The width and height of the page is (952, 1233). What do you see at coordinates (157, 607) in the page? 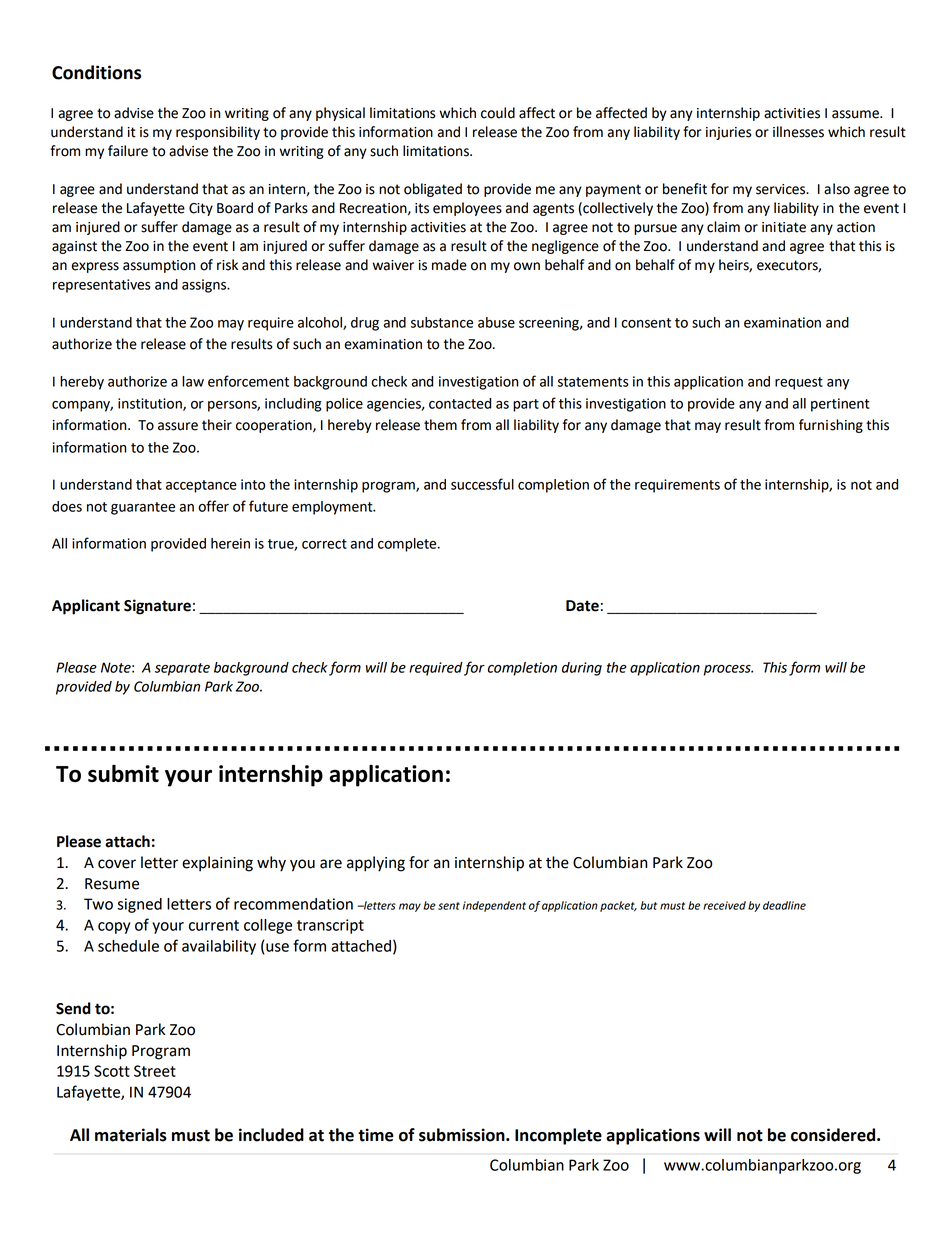
I see `Signature` at bounding box center [157, 607].
